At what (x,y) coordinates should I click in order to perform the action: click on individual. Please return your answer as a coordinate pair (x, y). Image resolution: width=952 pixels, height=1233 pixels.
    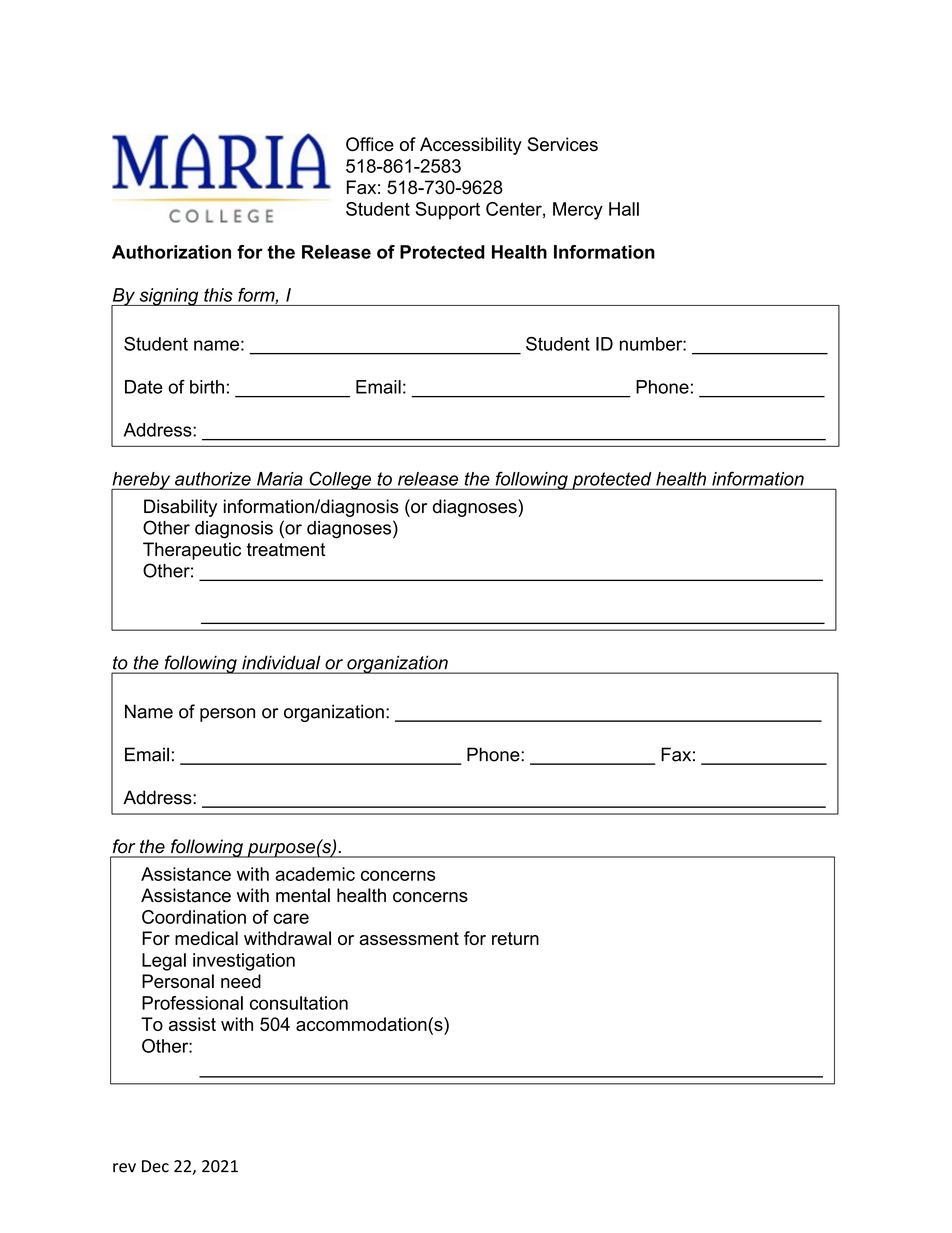
    Looking at the image, I should click on (281, 663).
